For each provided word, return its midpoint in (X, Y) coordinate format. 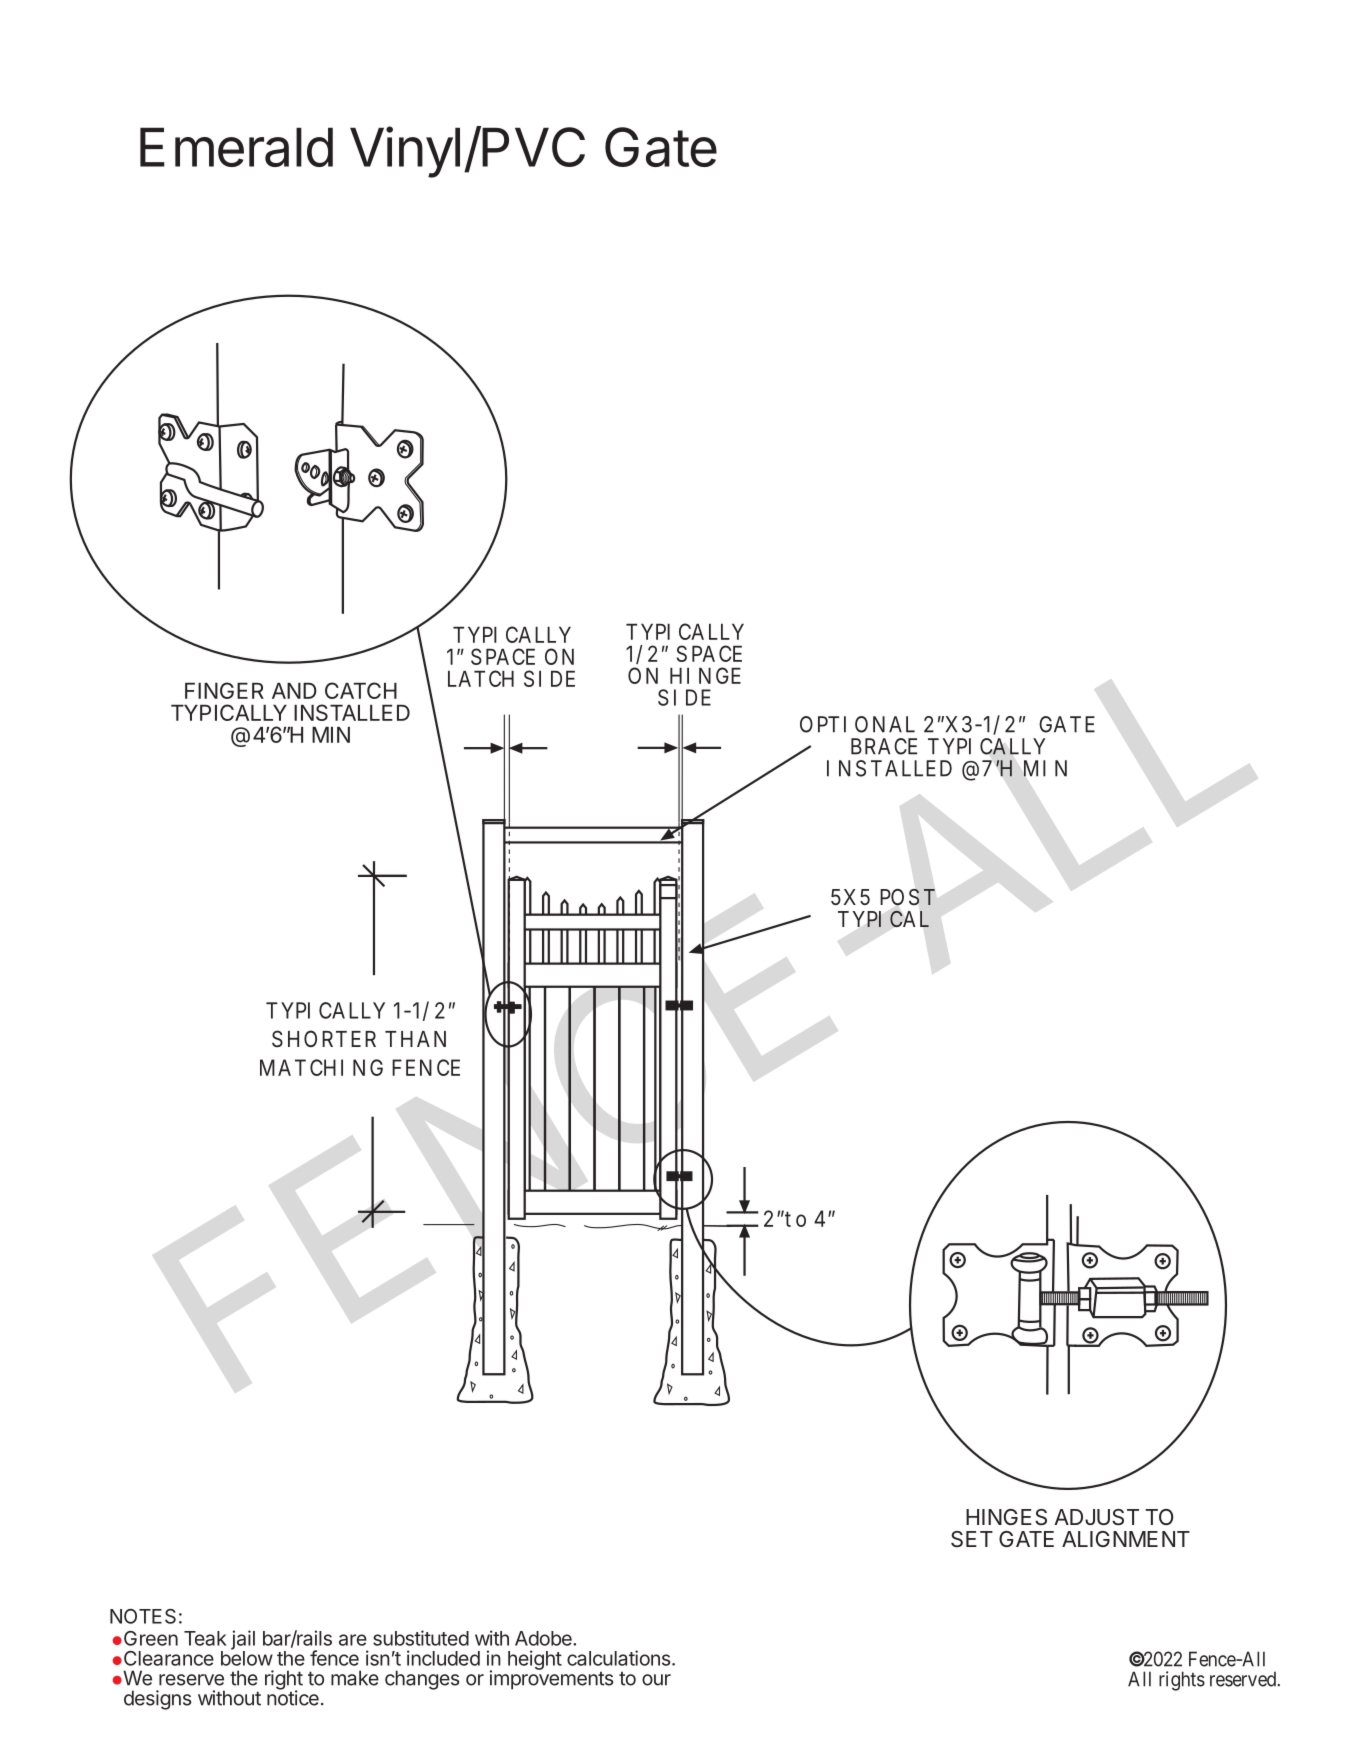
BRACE (884, 746)
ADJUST (1096, 1517)
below (247, 1657)
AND (294, 691)
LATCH (481, 678)
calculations (620, 1658)
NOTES (143, 1616)
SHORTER (324, 1039)
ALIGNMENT (1126, 1539)
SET (972, 1539)
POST (907, 897)
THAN (415, 1039)
